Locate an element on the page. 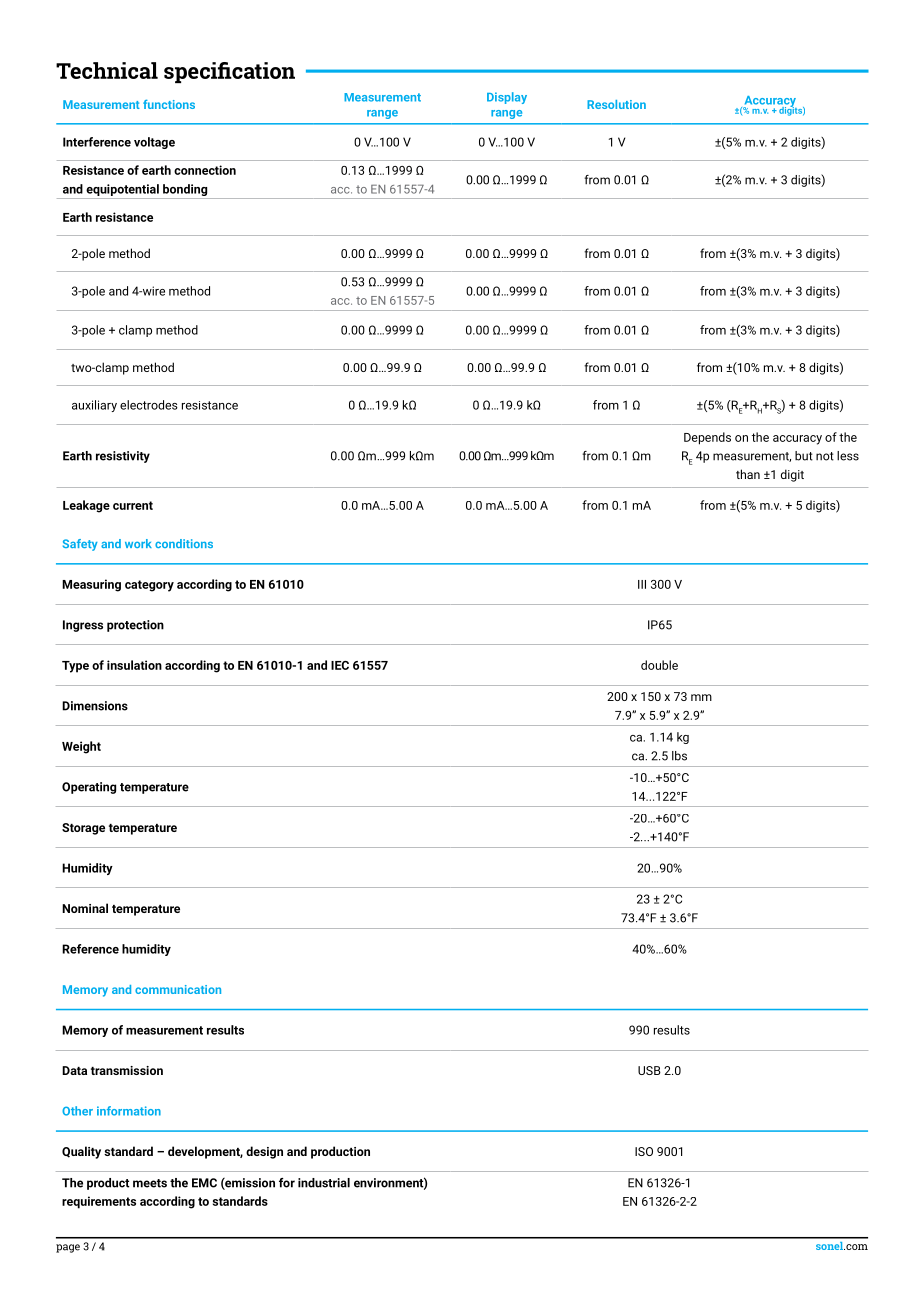  double is located at coordinates (659, 665).
